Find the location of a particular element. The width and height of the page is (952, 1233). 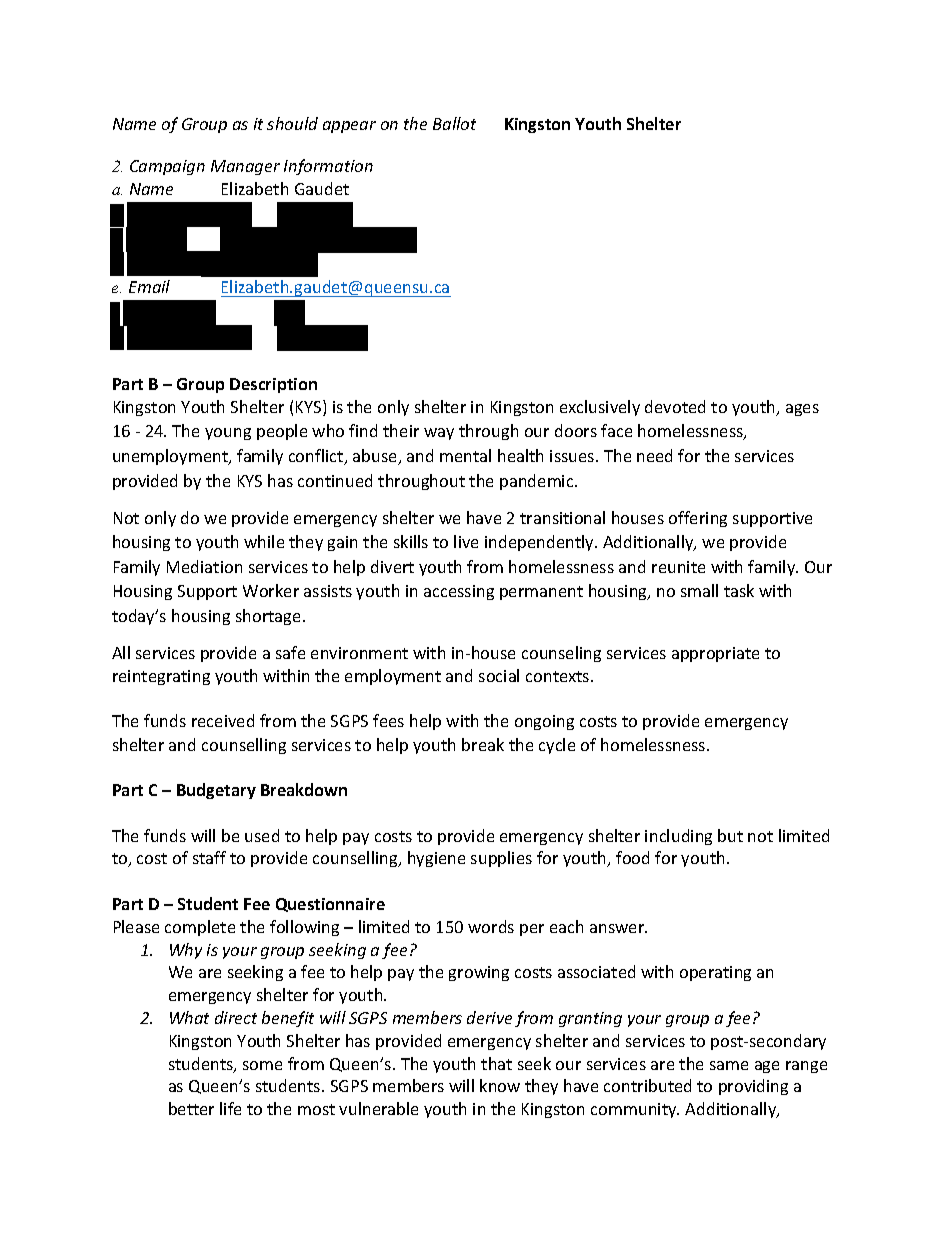

accessing is located at coordinates (459, 592).
